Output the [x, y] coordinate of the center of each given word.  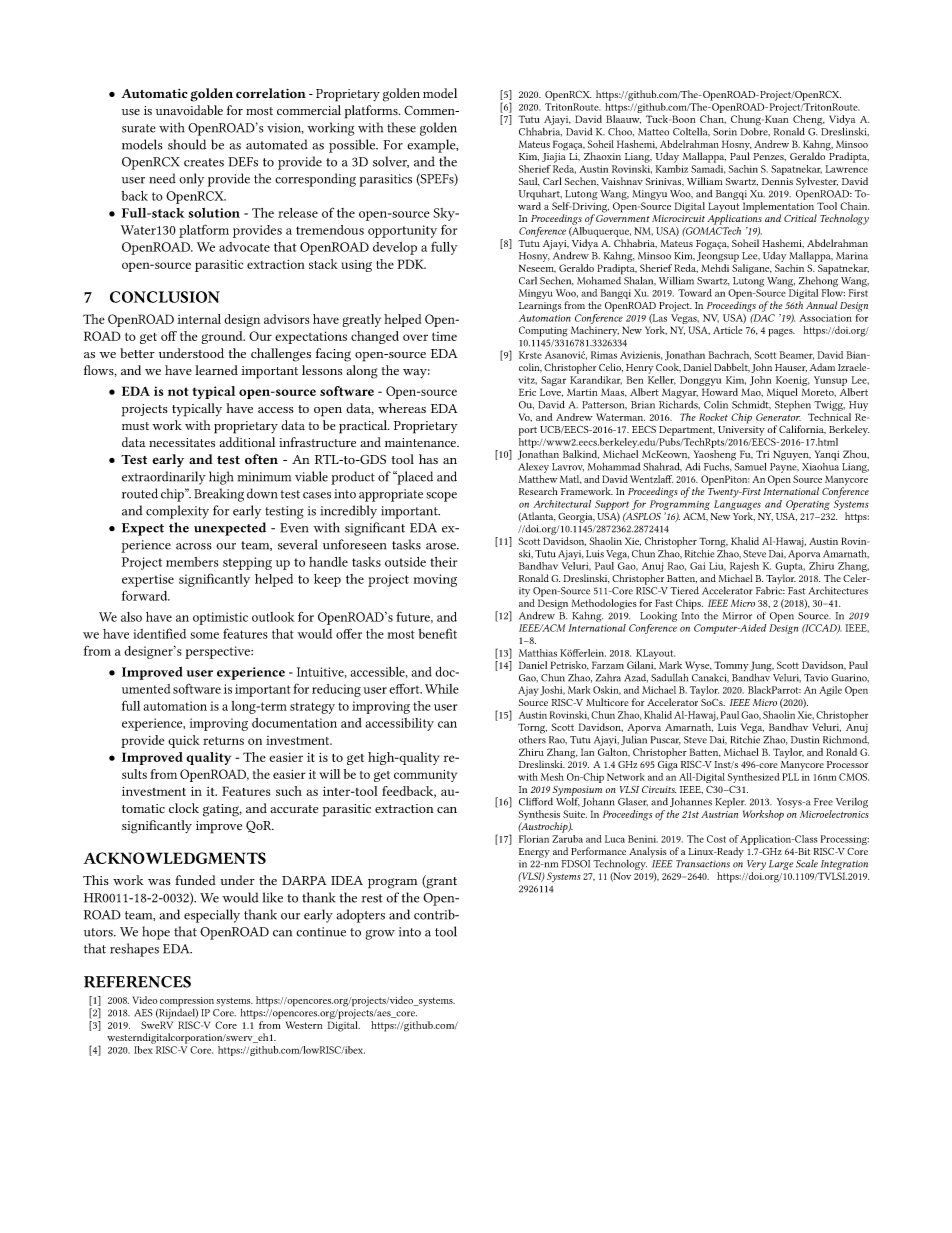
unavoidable [189, 110]
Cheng [809, 121]
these [401, 127]
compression [187, 1002]
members [192, 562]
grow [380, 935]
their [443, 562]
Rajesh [744, 568]
